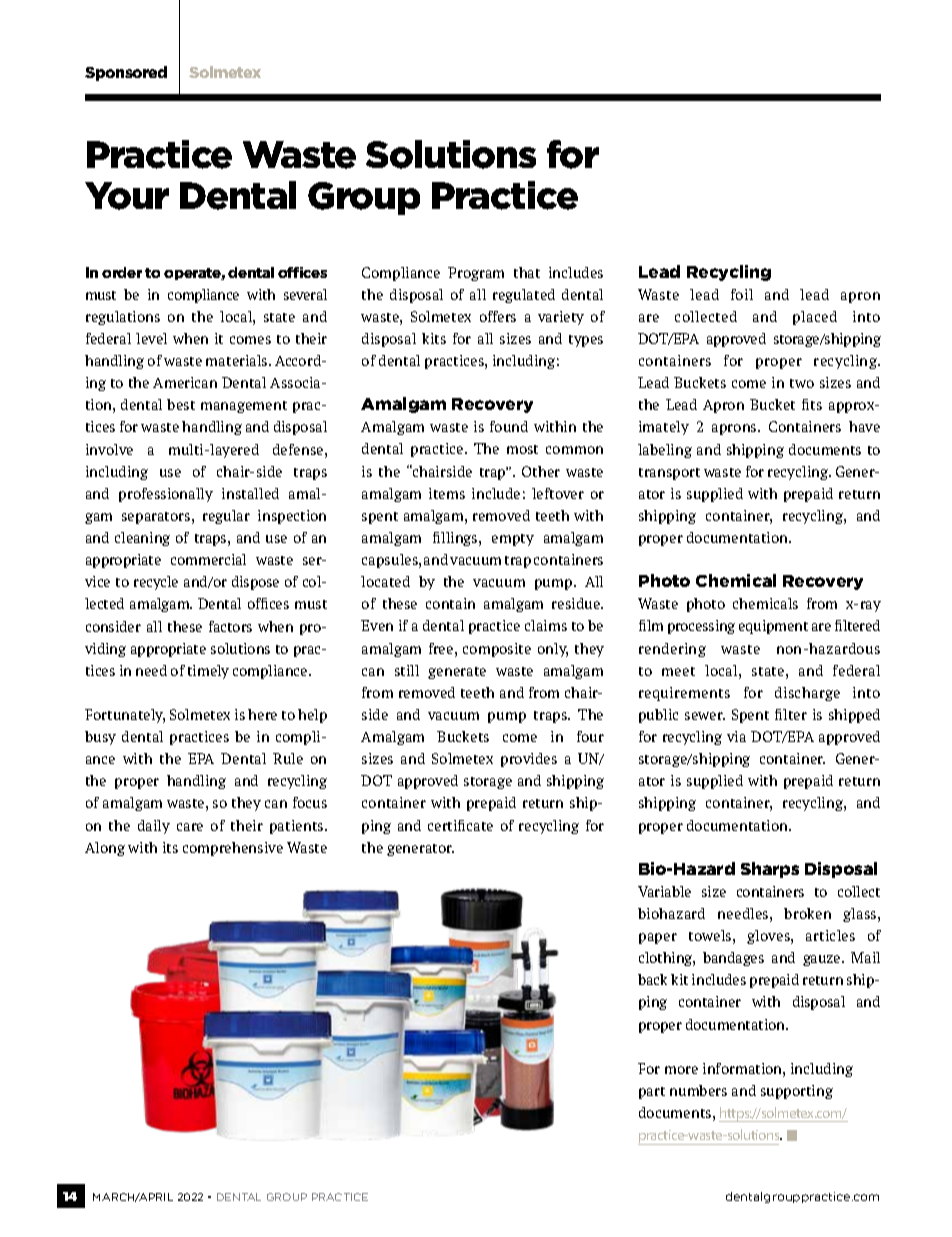 This screenshot has height=1237, width=952. I want to click on part, so click(652, 1093).
